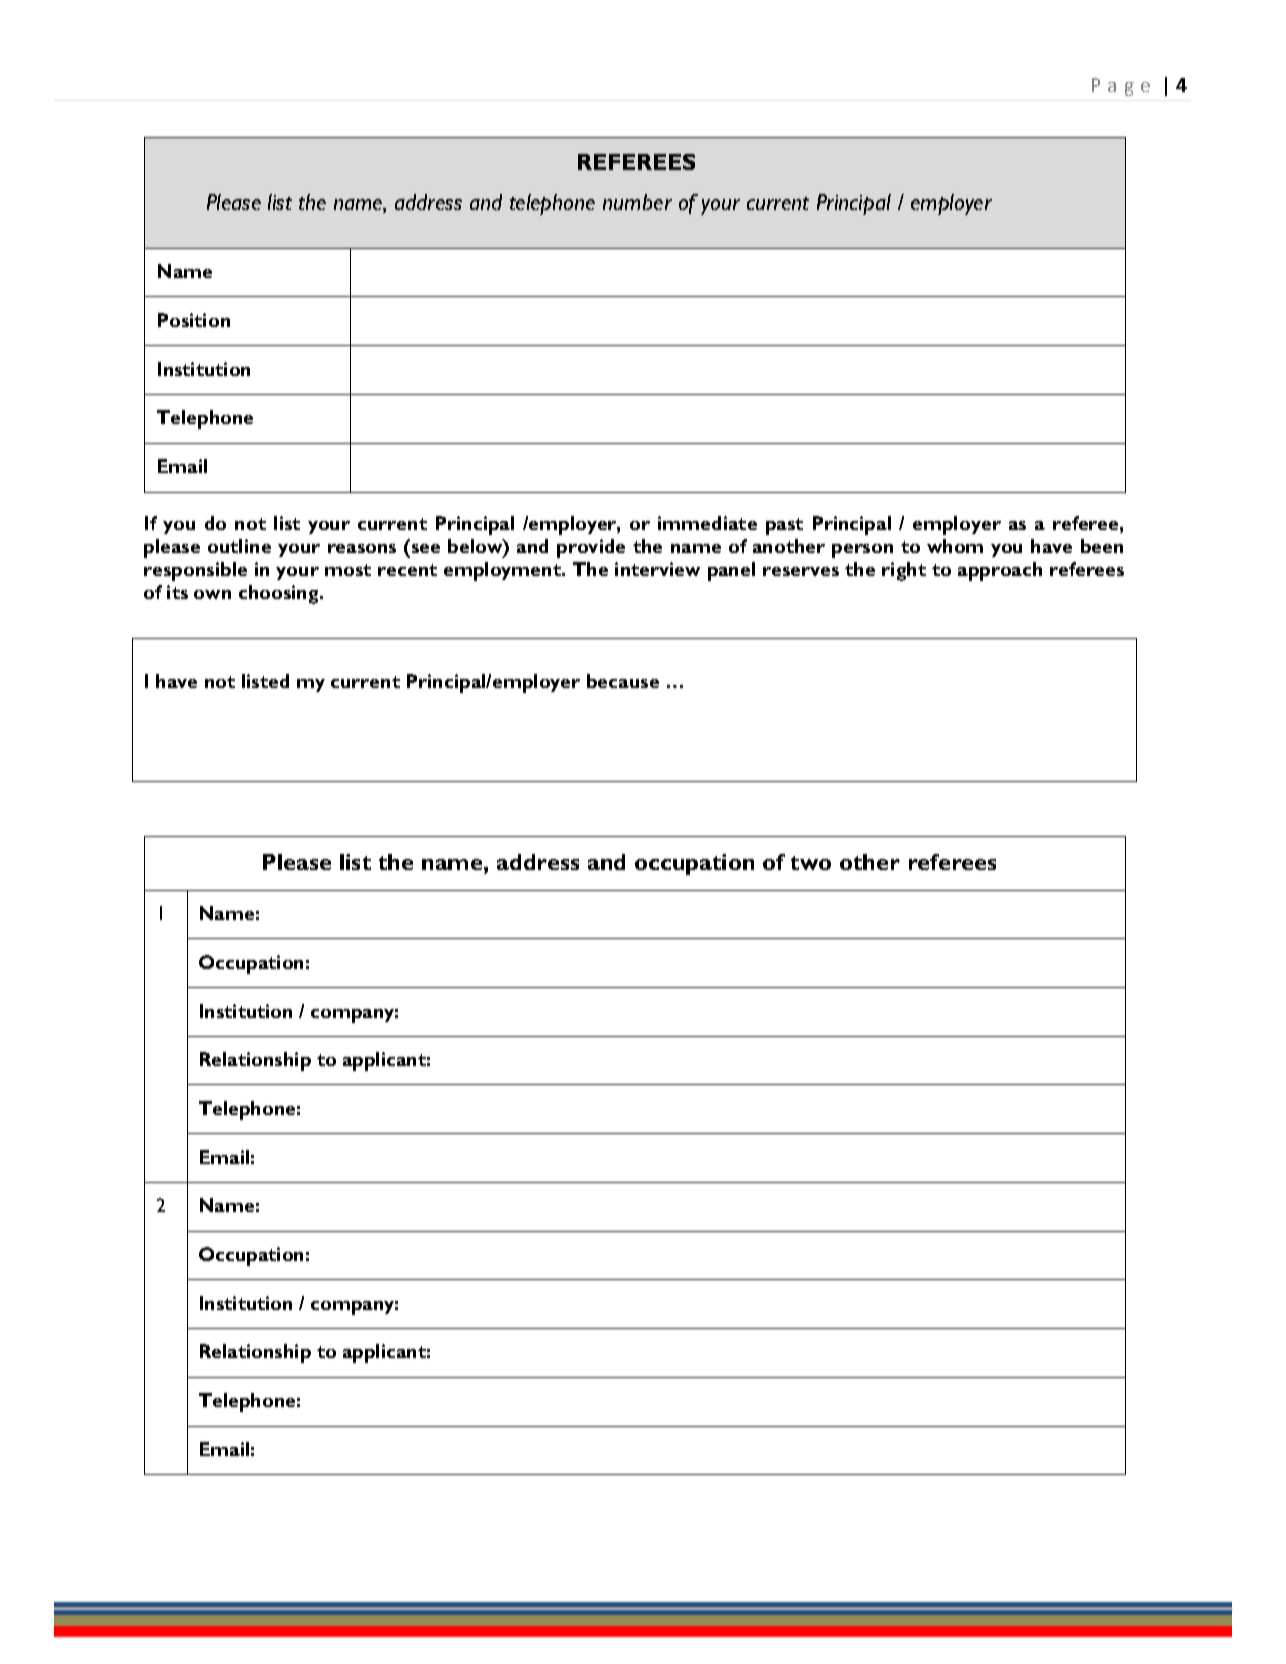  Describe the element at coordinates (623, 681) in the screenshot. I see `because` at that location.
